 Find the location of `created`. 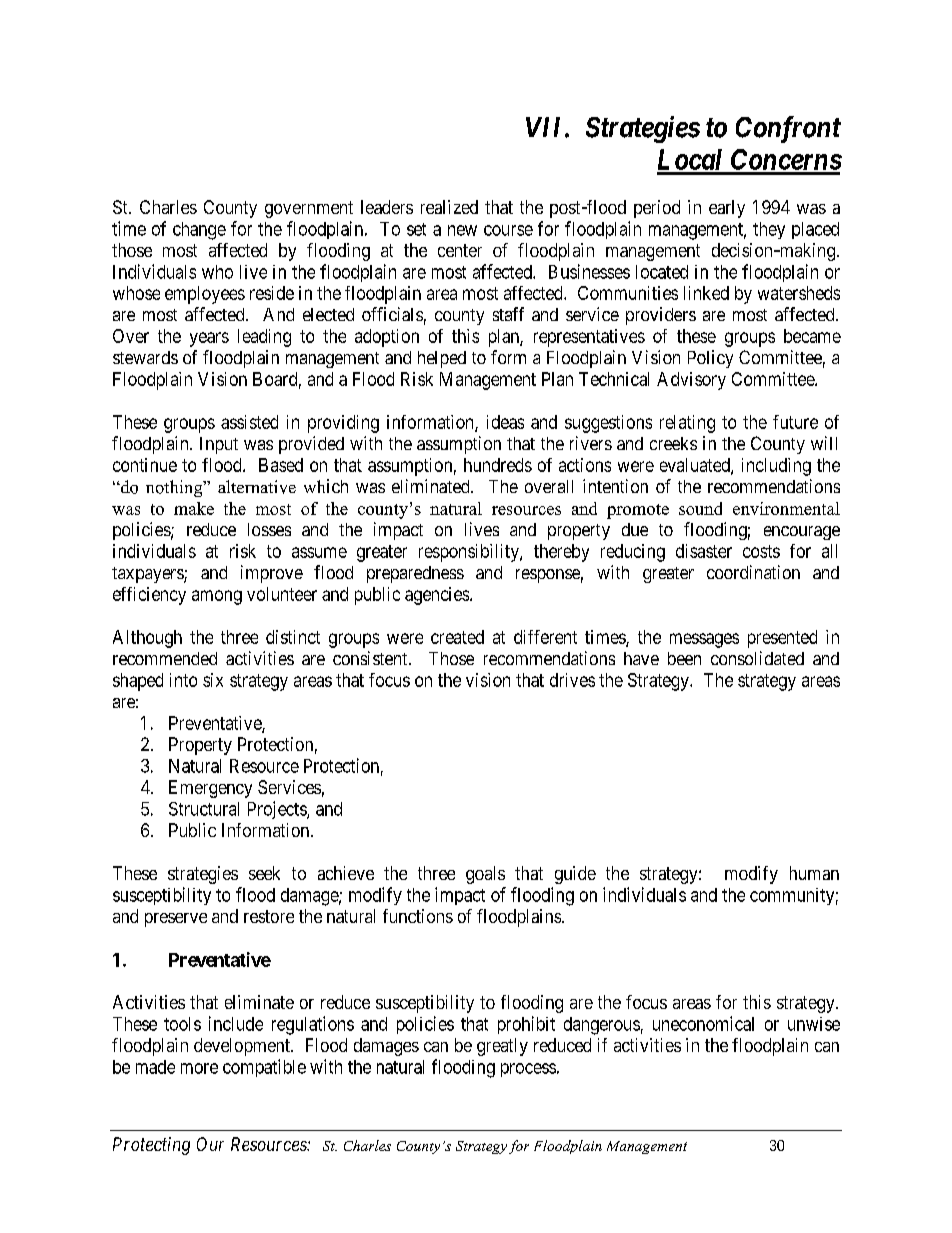

created is located at coordinates (457, 637).
